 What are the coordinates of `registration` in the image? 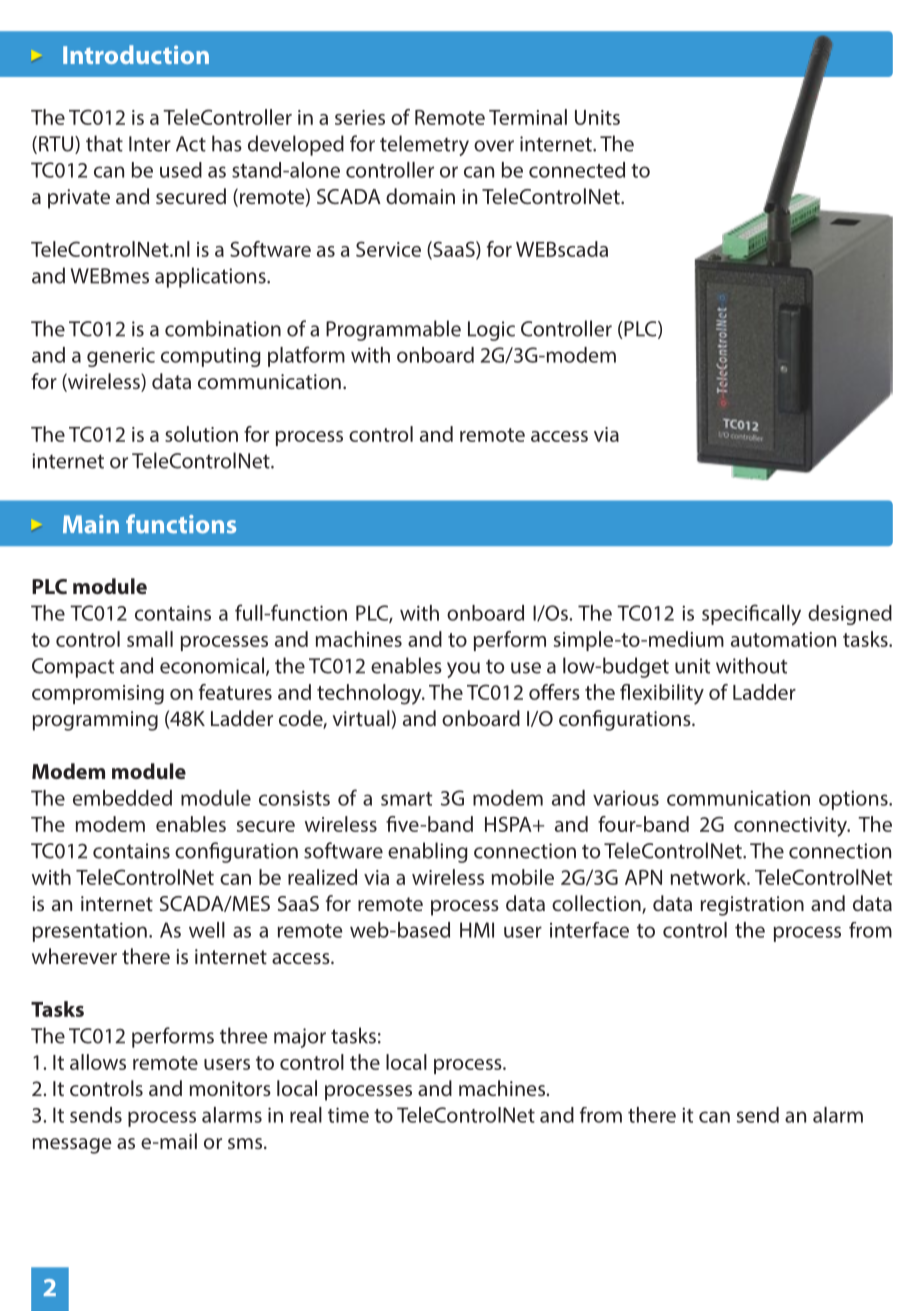 It's located at (752, 906).
